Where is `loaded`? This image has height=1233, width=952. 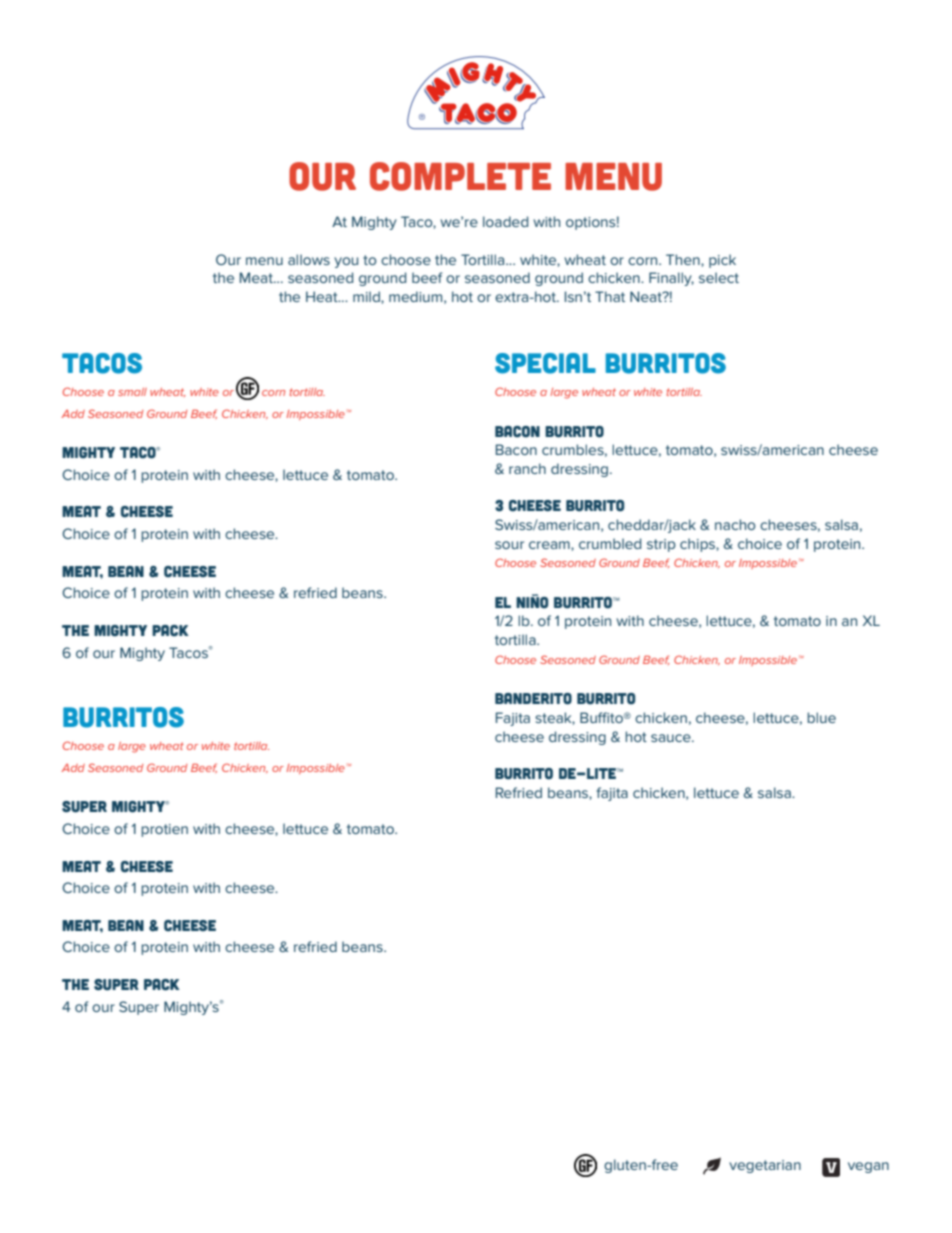 loaded is located at coordinates (505, 221).
